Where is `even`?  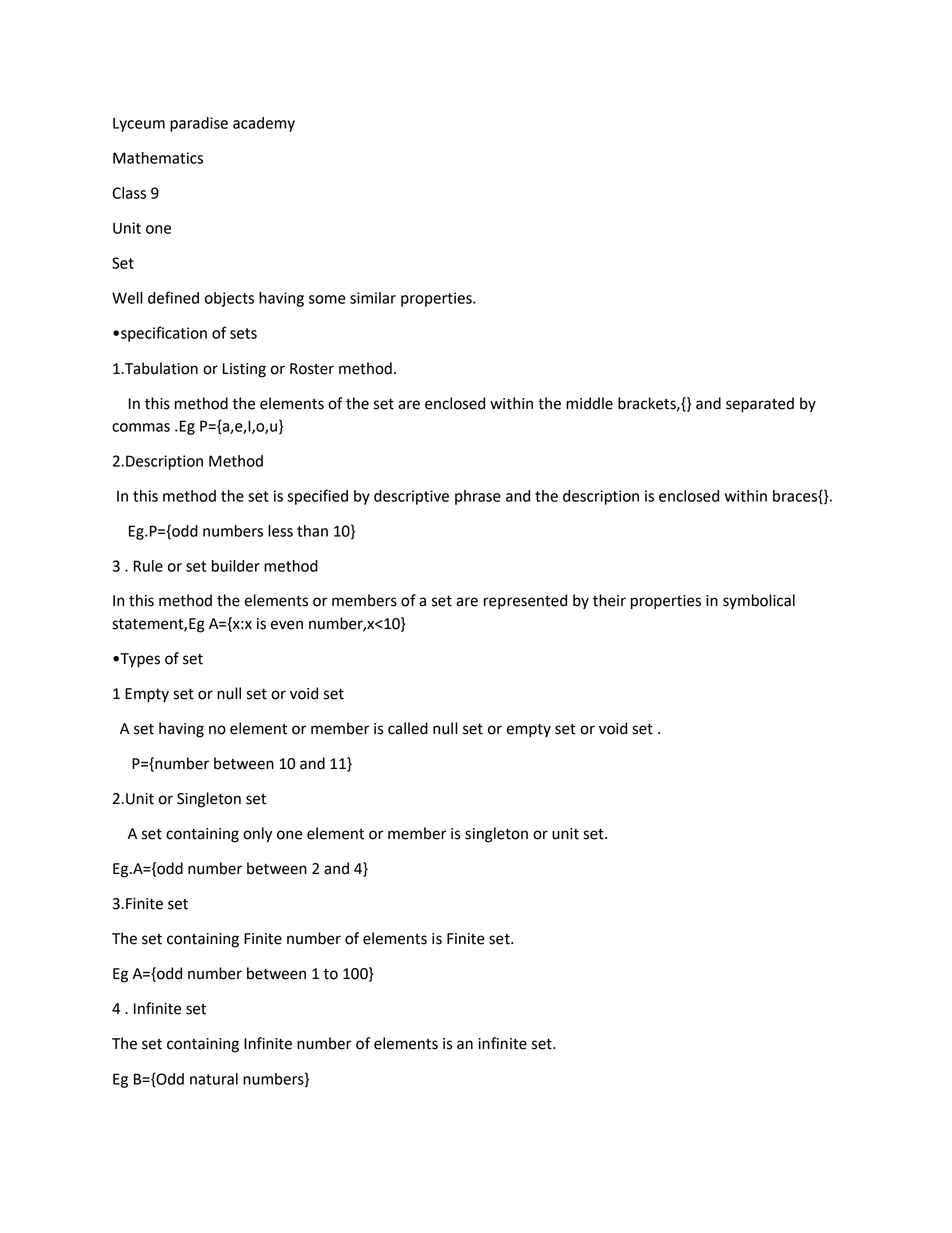
even is located at coordinates (287, 625).
